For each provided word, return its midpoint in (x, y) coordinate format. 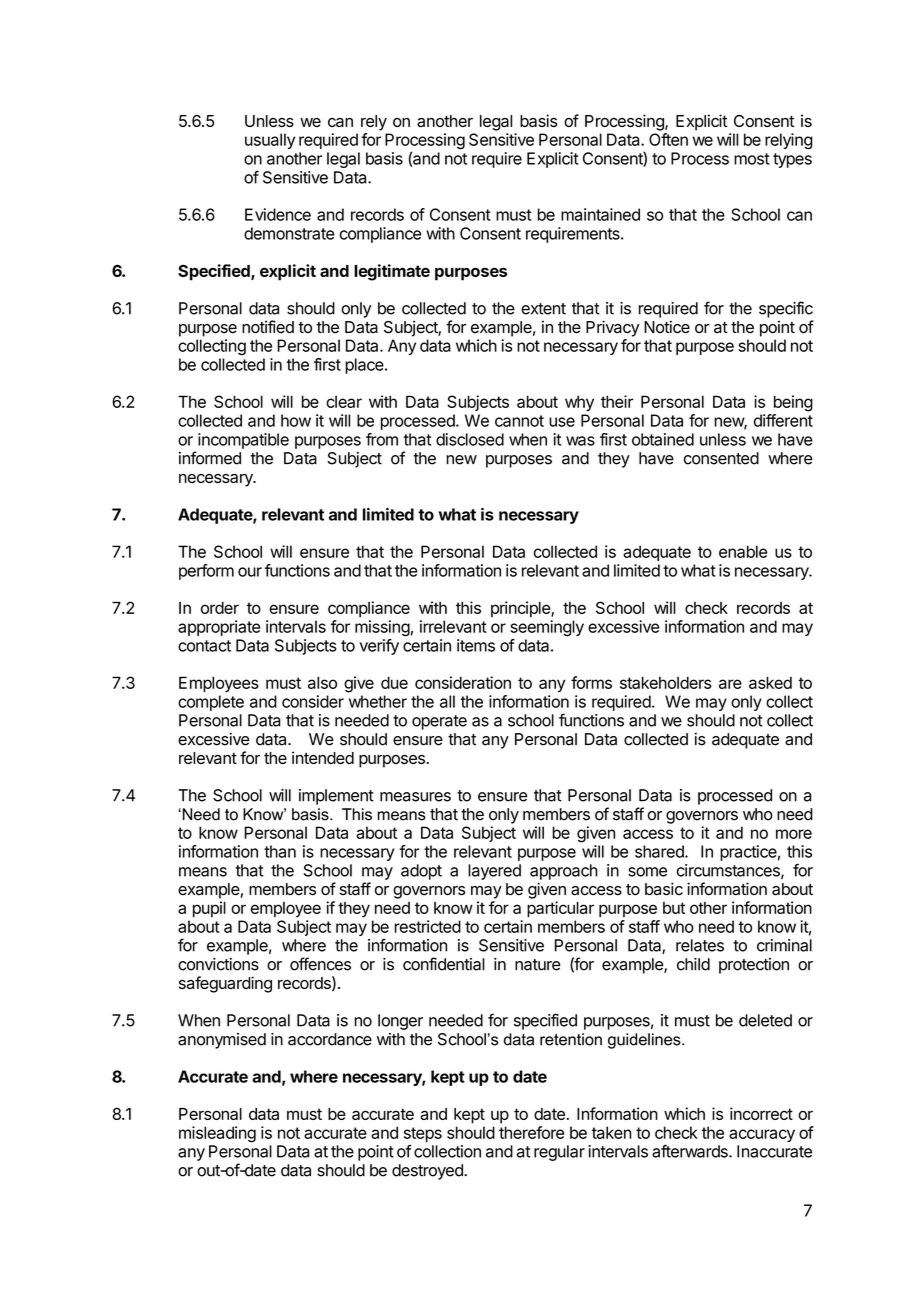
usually (270, 141)
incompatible (243, 441)
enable (743, 551)
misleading (217, 1134)
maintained (600, 214)
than (280, 851)
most (752, 159)
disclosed (470, 439)
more (794, 834)
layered (494, 872)
